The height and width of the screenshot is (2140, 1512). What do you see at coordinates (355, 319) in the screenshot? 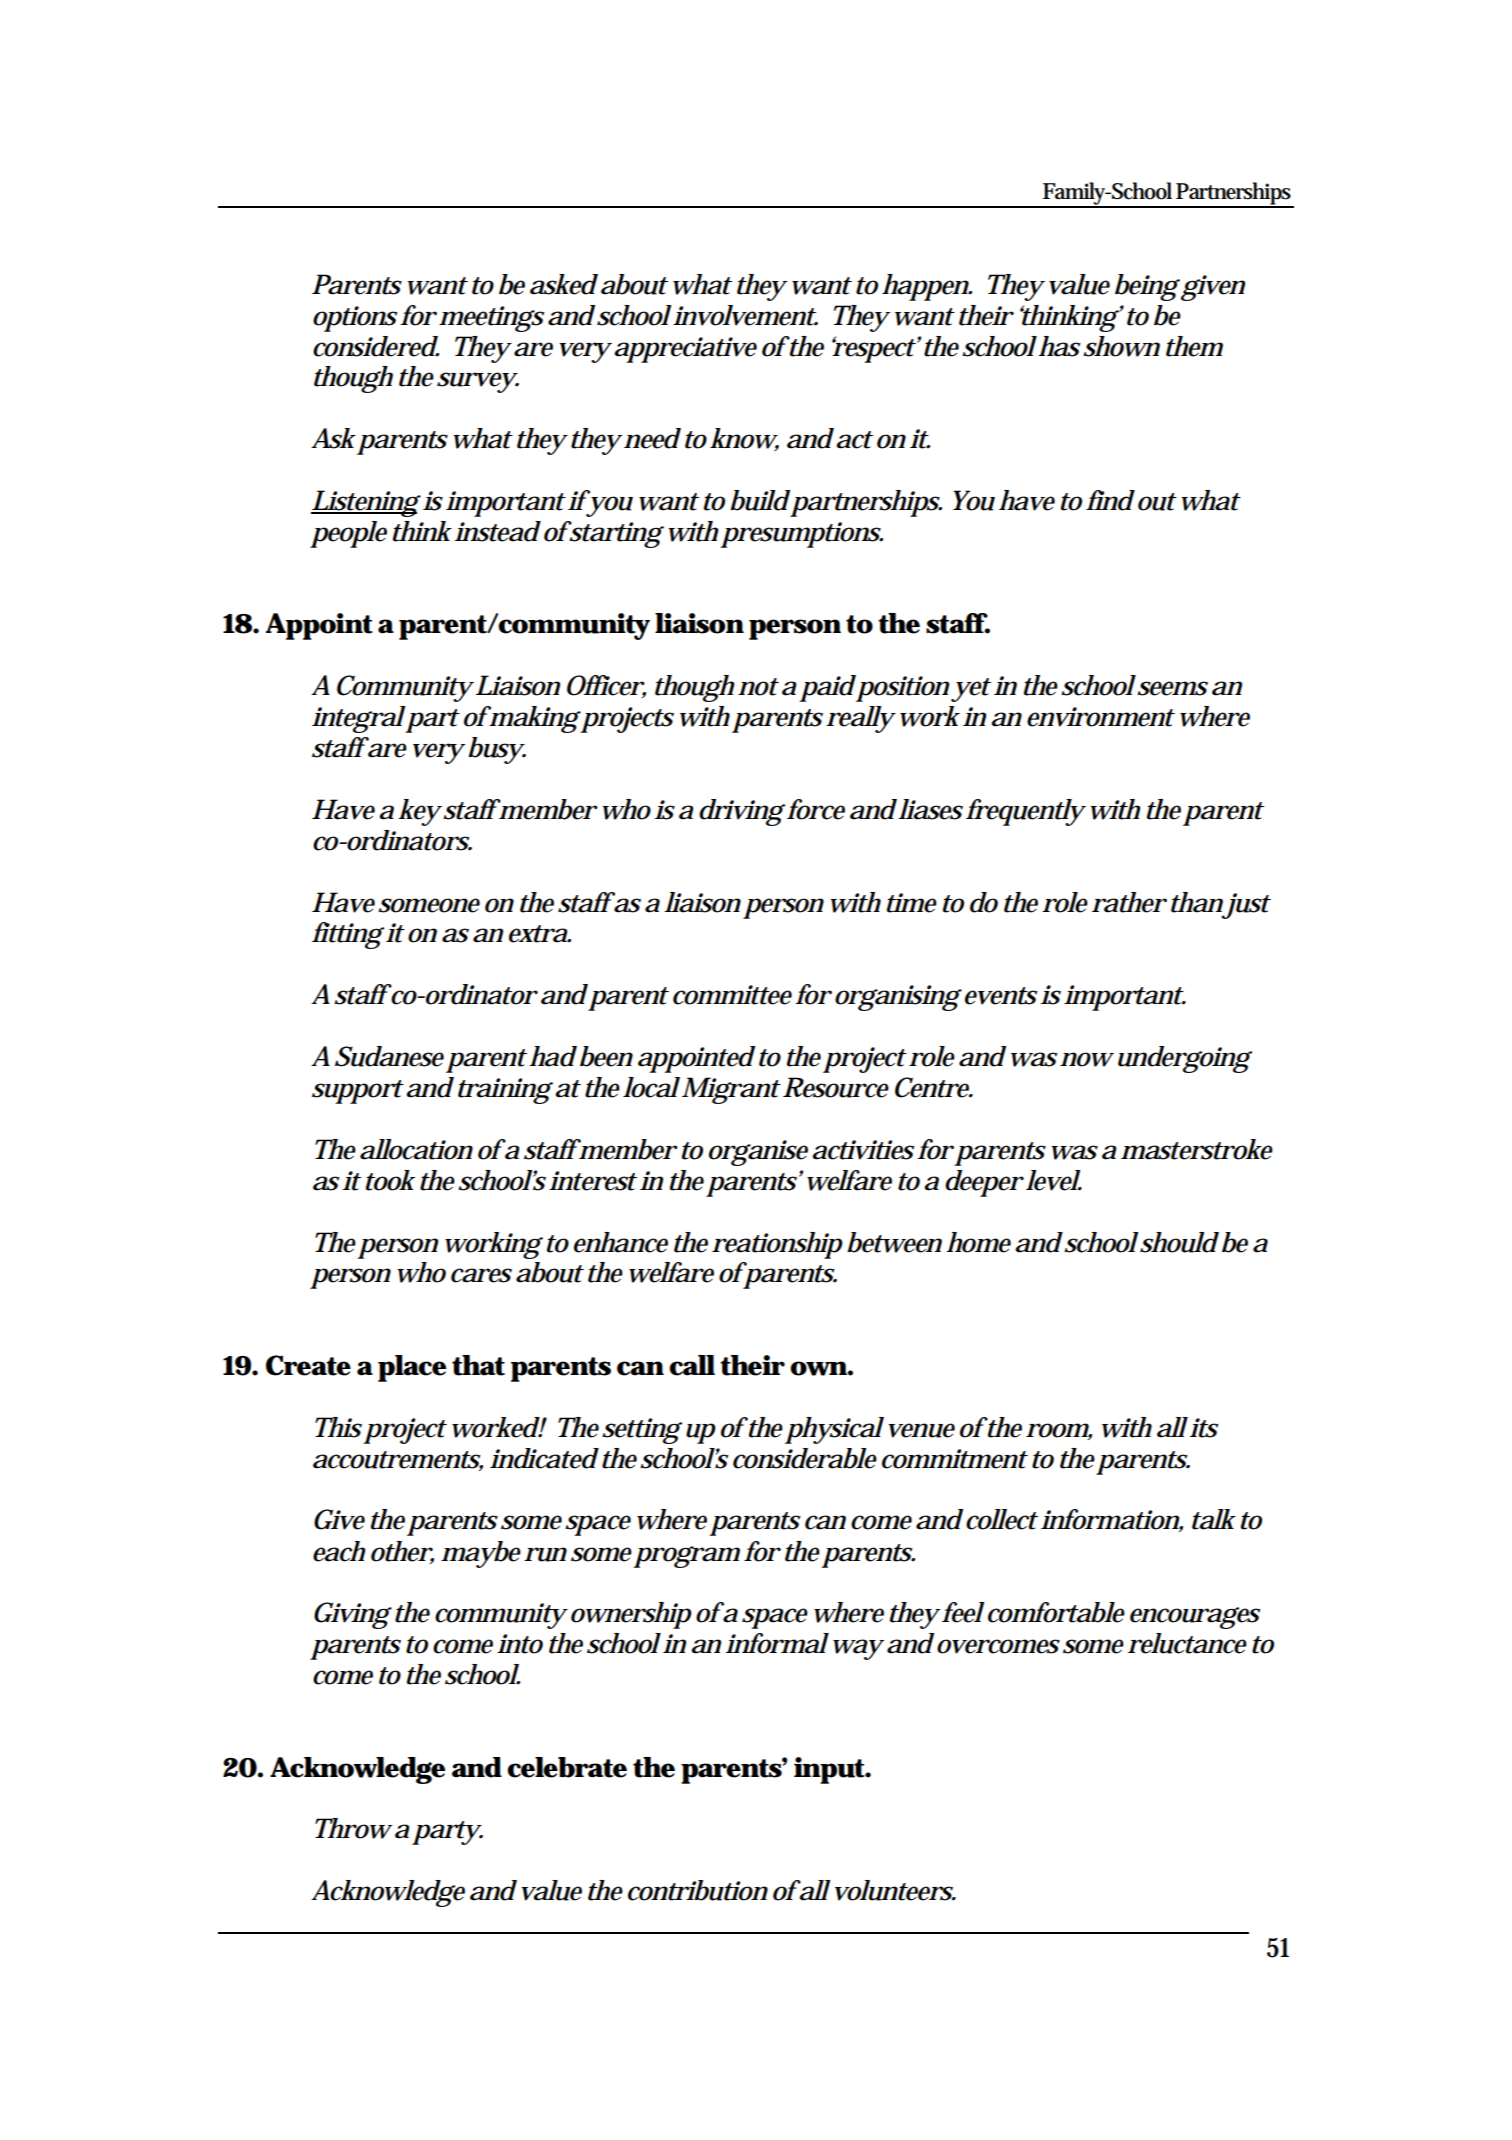
I see `options` at bounding box center [355, 319].
